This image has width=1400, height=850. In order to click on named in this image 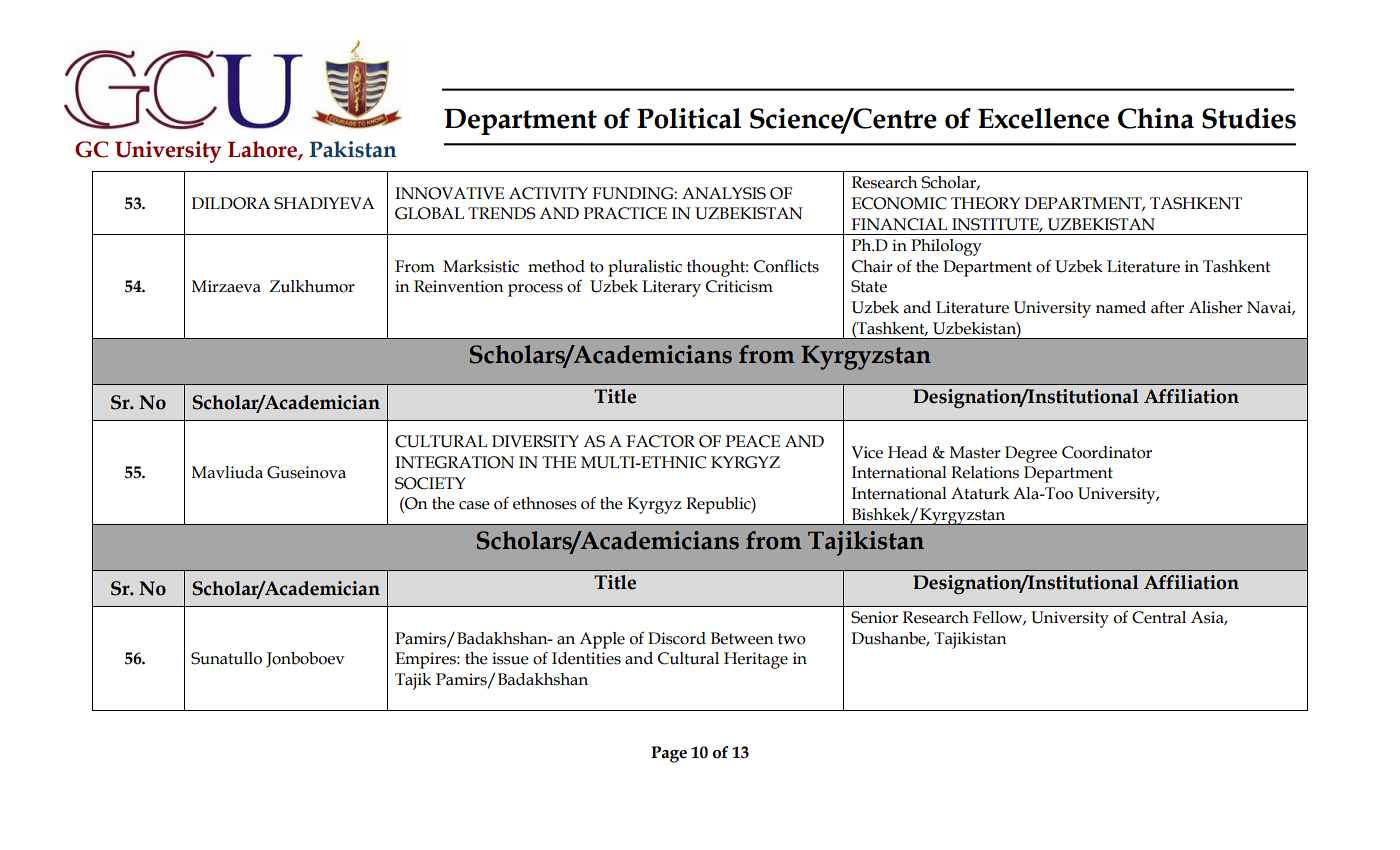, I will do `click(1121, 307)`.
